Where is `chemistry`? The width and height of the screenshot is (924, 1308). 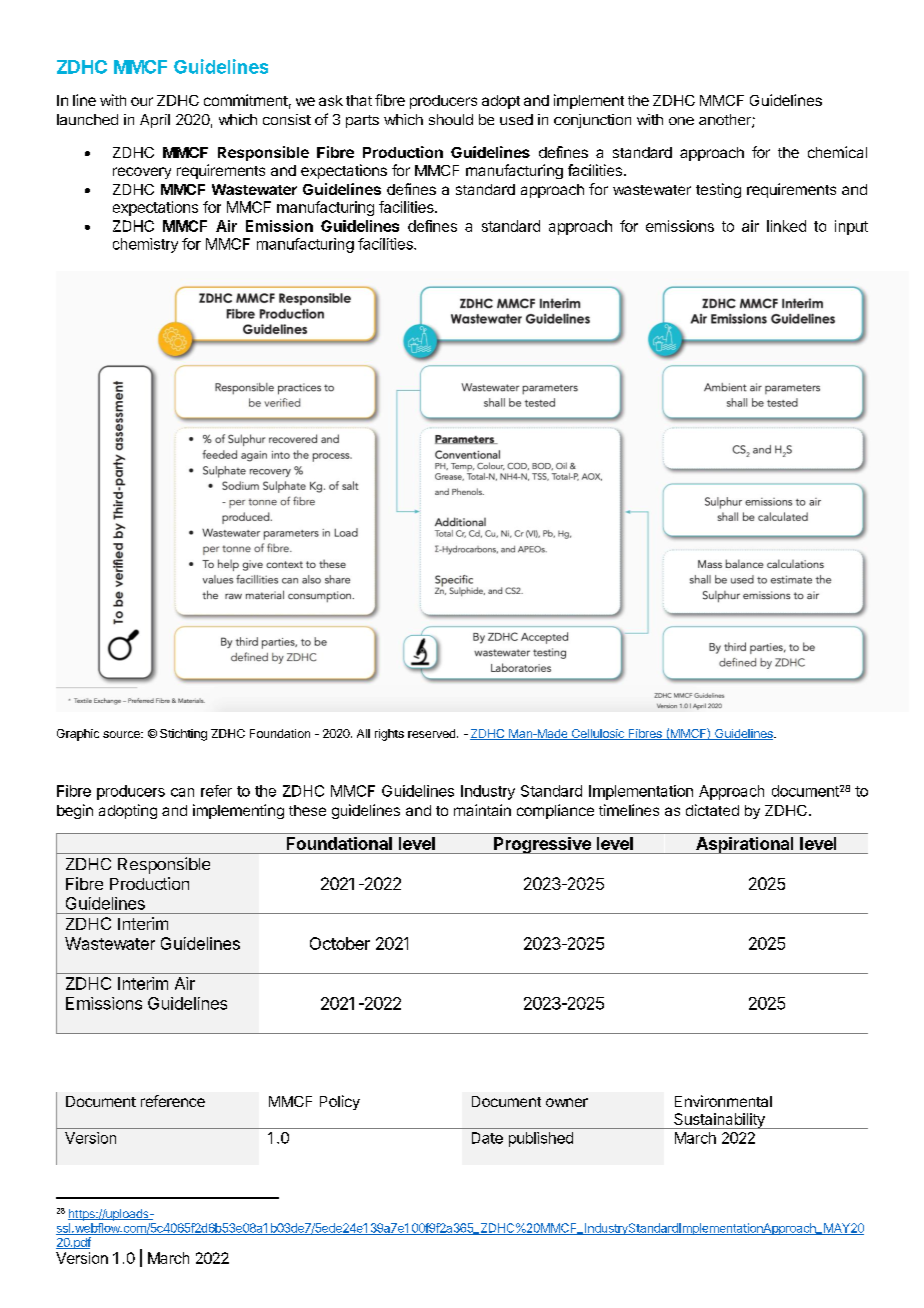
chemistry is located at coordinates (145, 245).
